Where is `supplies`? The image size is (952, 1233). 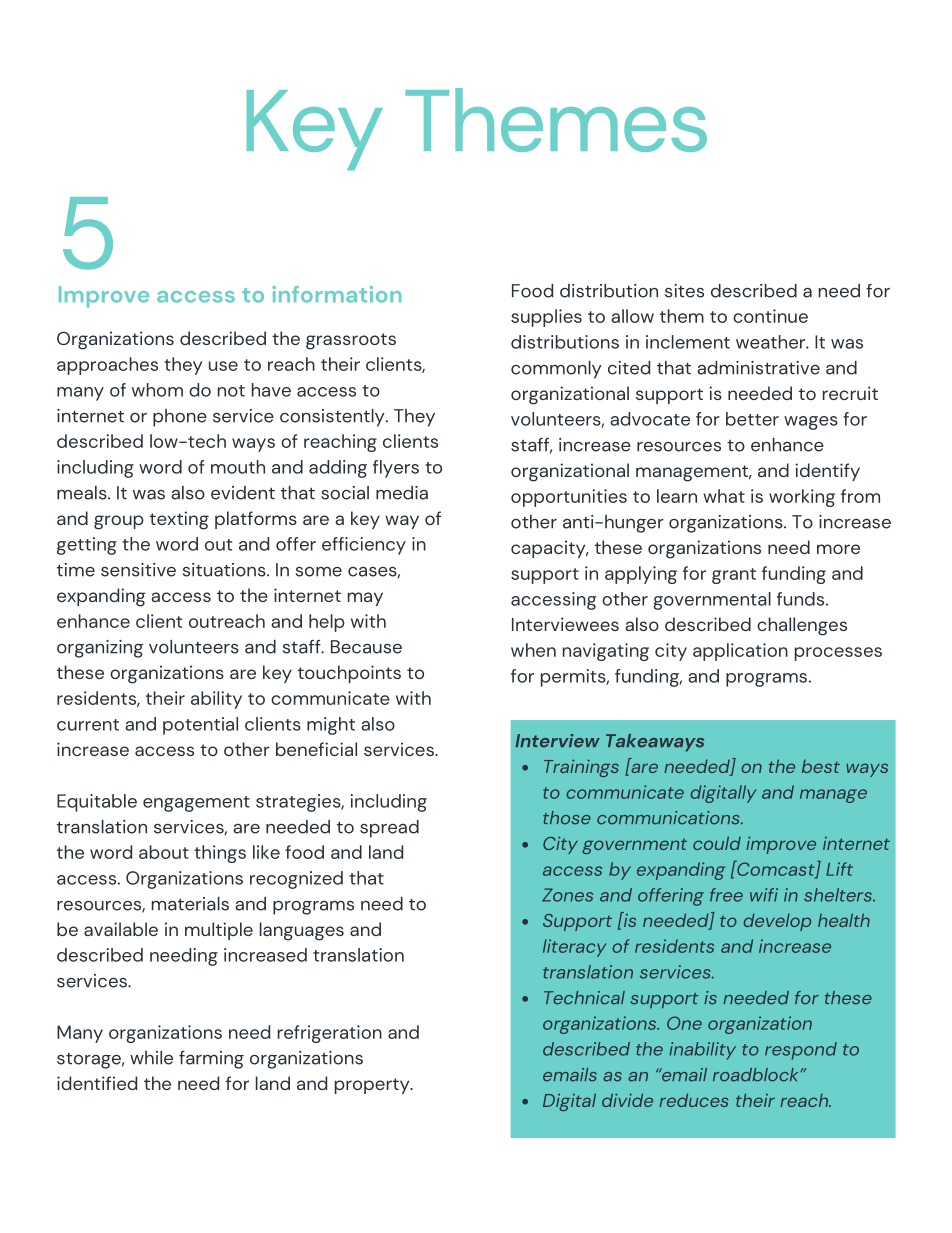
supplies is located at coordinates (546, 318).
